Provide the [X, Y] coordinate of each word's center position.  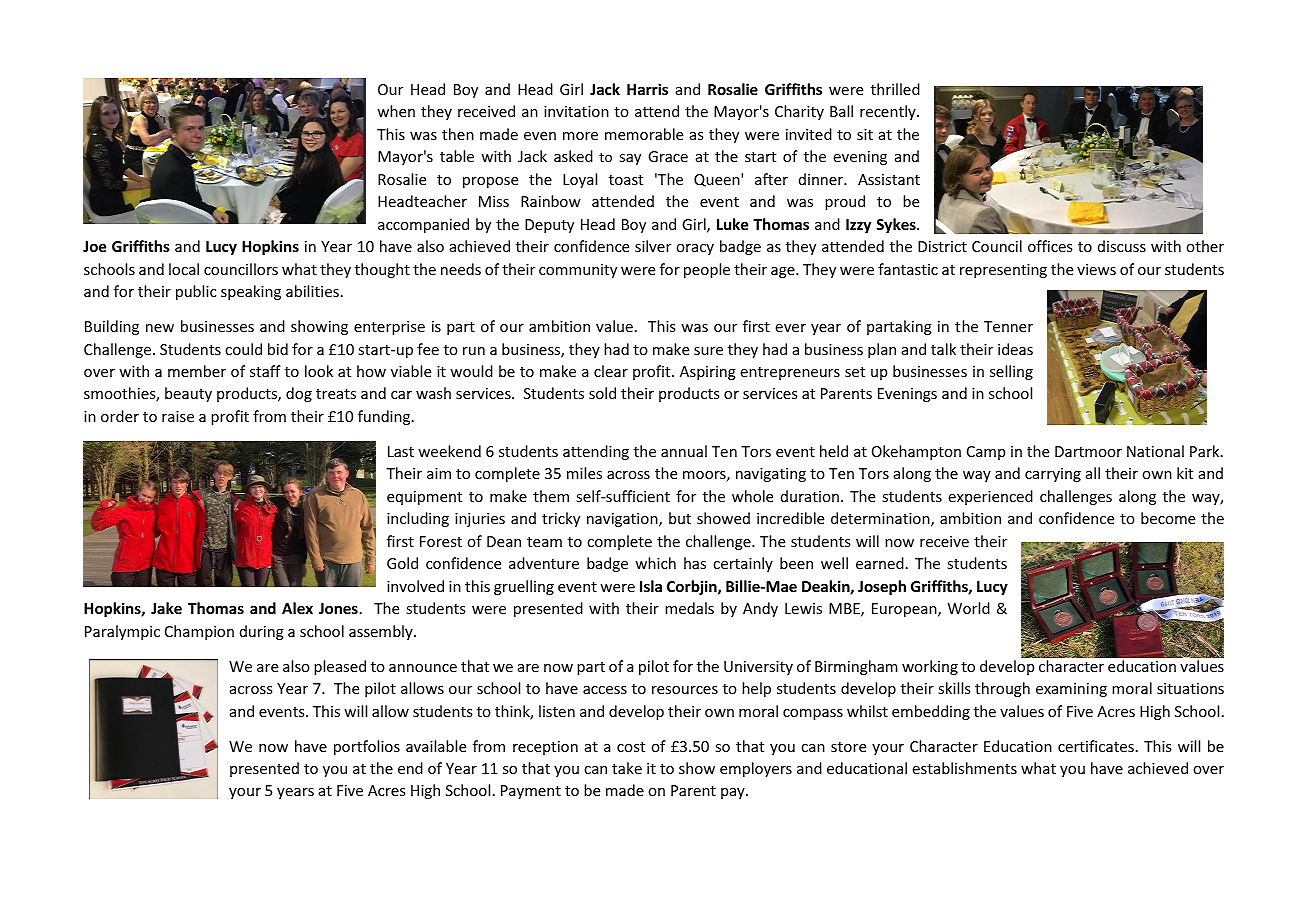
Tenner [1008, 326]
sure [708, 351]
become [1168, 518]
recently [889, 112]
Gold [402, 563]
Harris [647, 89]
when [396, 111]
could [243, 349]
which [655, 563]
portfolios [367, 747]
